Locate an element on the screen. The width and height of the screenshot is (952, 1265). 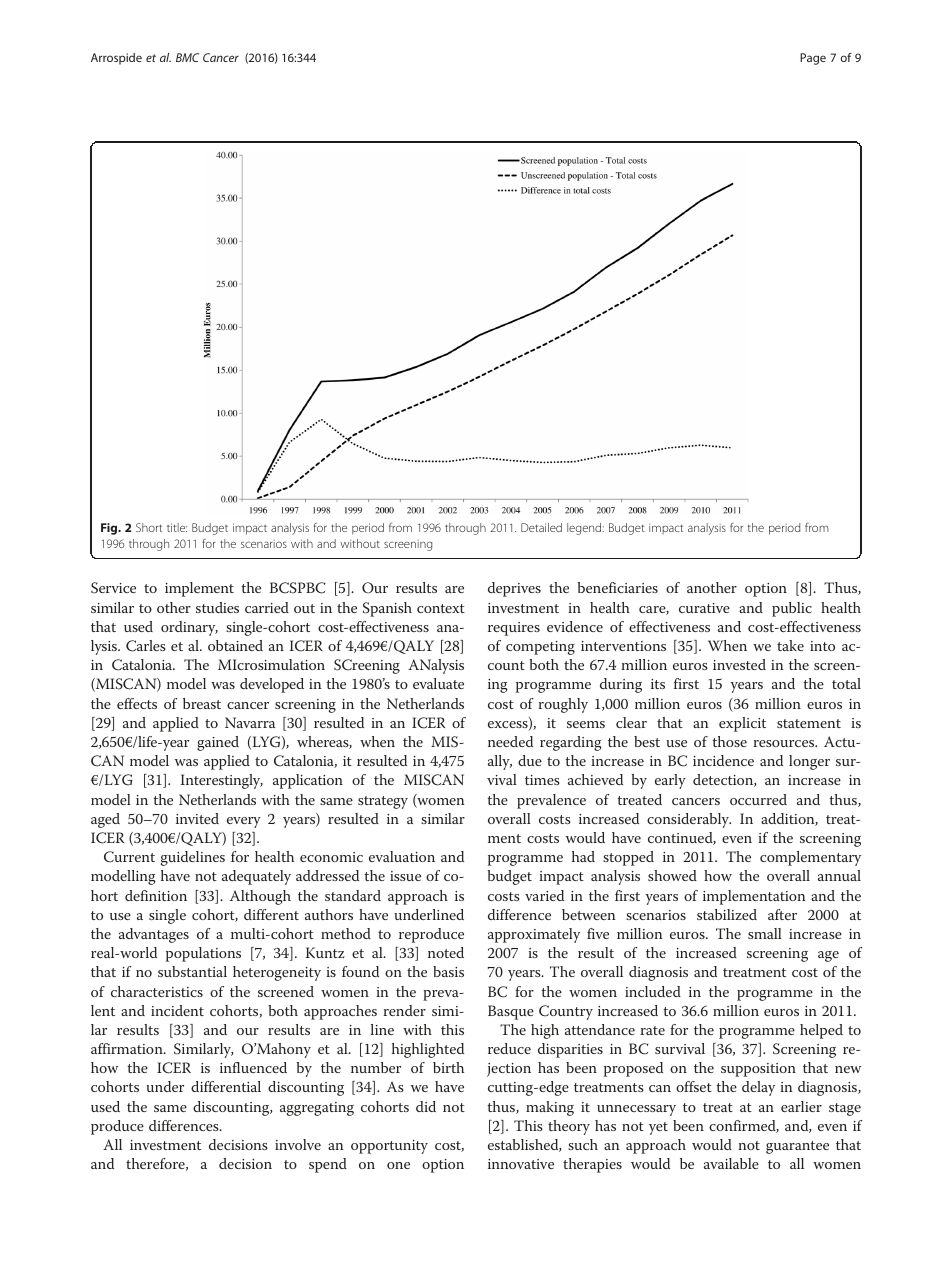
ordinary is located at coordinates (189, 628).
